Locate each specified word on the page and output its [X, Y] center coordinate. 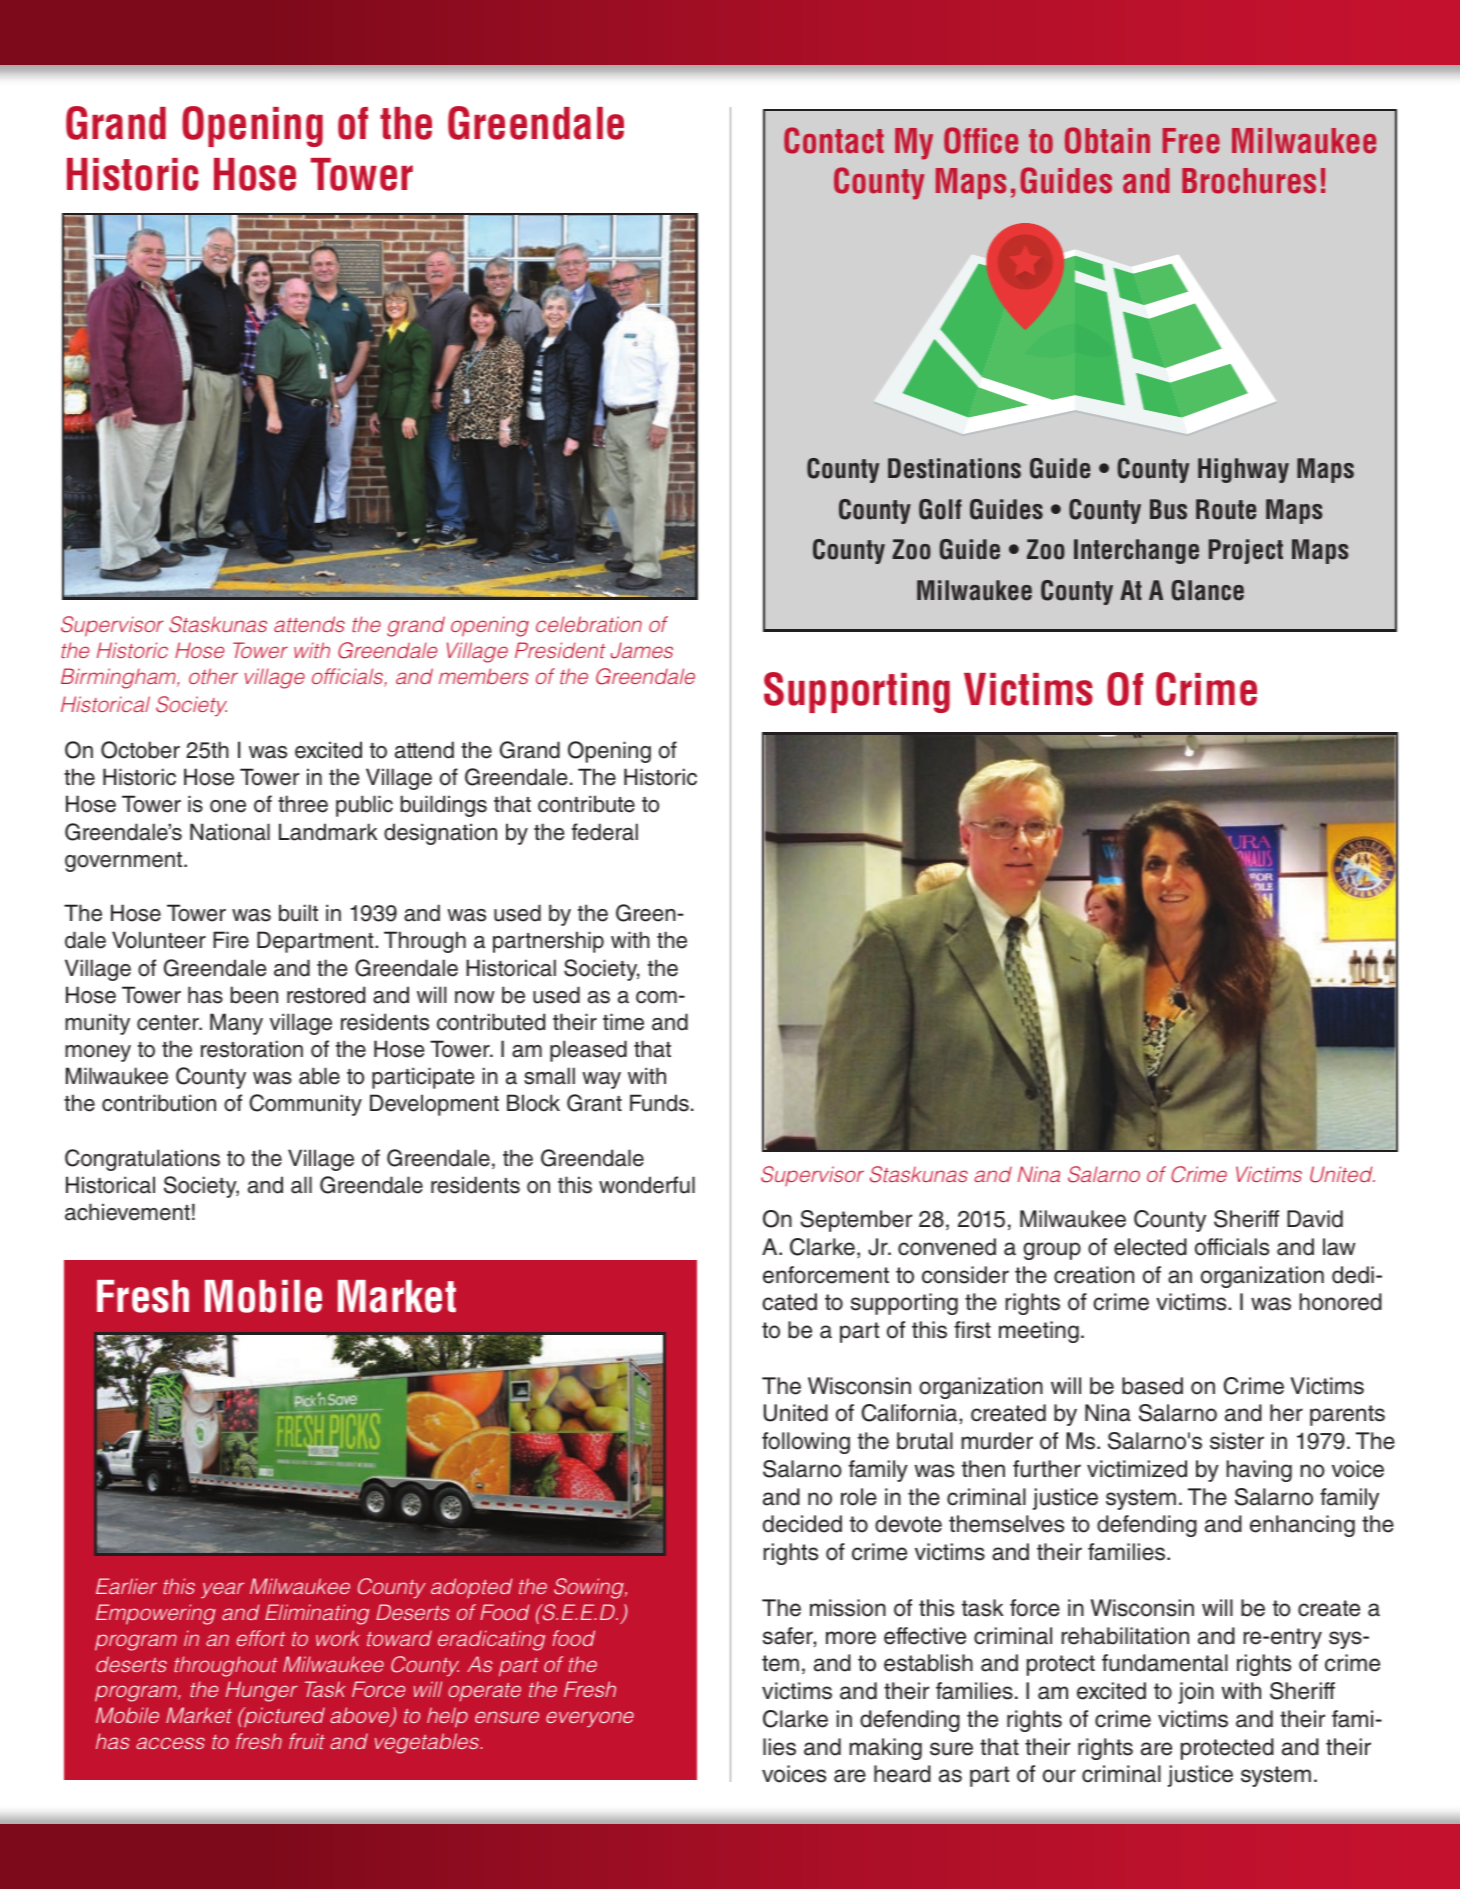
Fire [231, 940]
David [1315, 1219]
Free [1191, 141]
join [1196, 1693]
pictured [283, 1717]
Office [981, 140]
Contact [834, 140]
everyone [590, 1719]
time [623, 1022]
